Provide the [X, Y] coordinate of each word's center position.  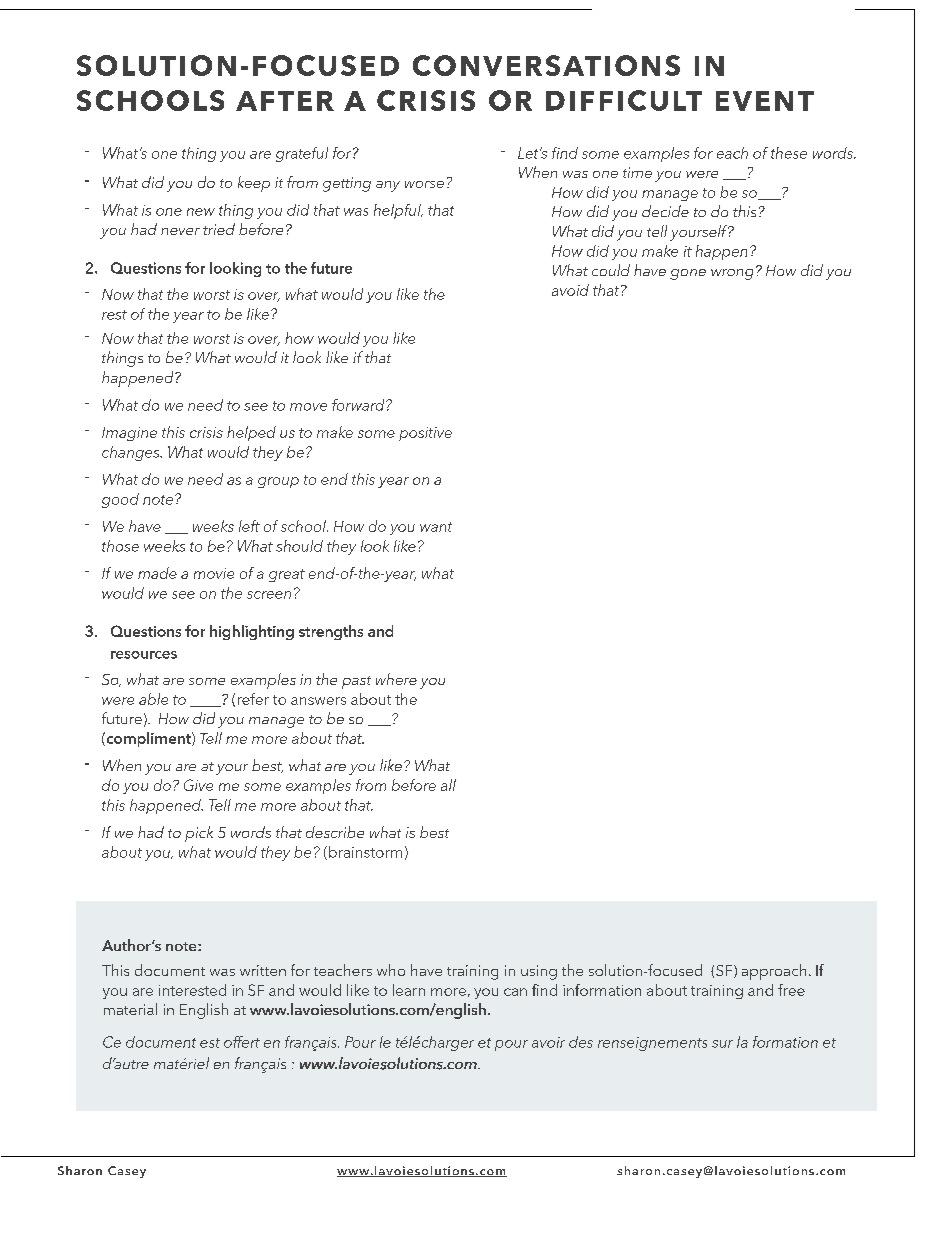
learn [409, 990]
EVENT [765, 101]
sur [722, 1044]
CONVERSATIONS [546, 65]
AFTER [285, 101]
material [130, 1009]
